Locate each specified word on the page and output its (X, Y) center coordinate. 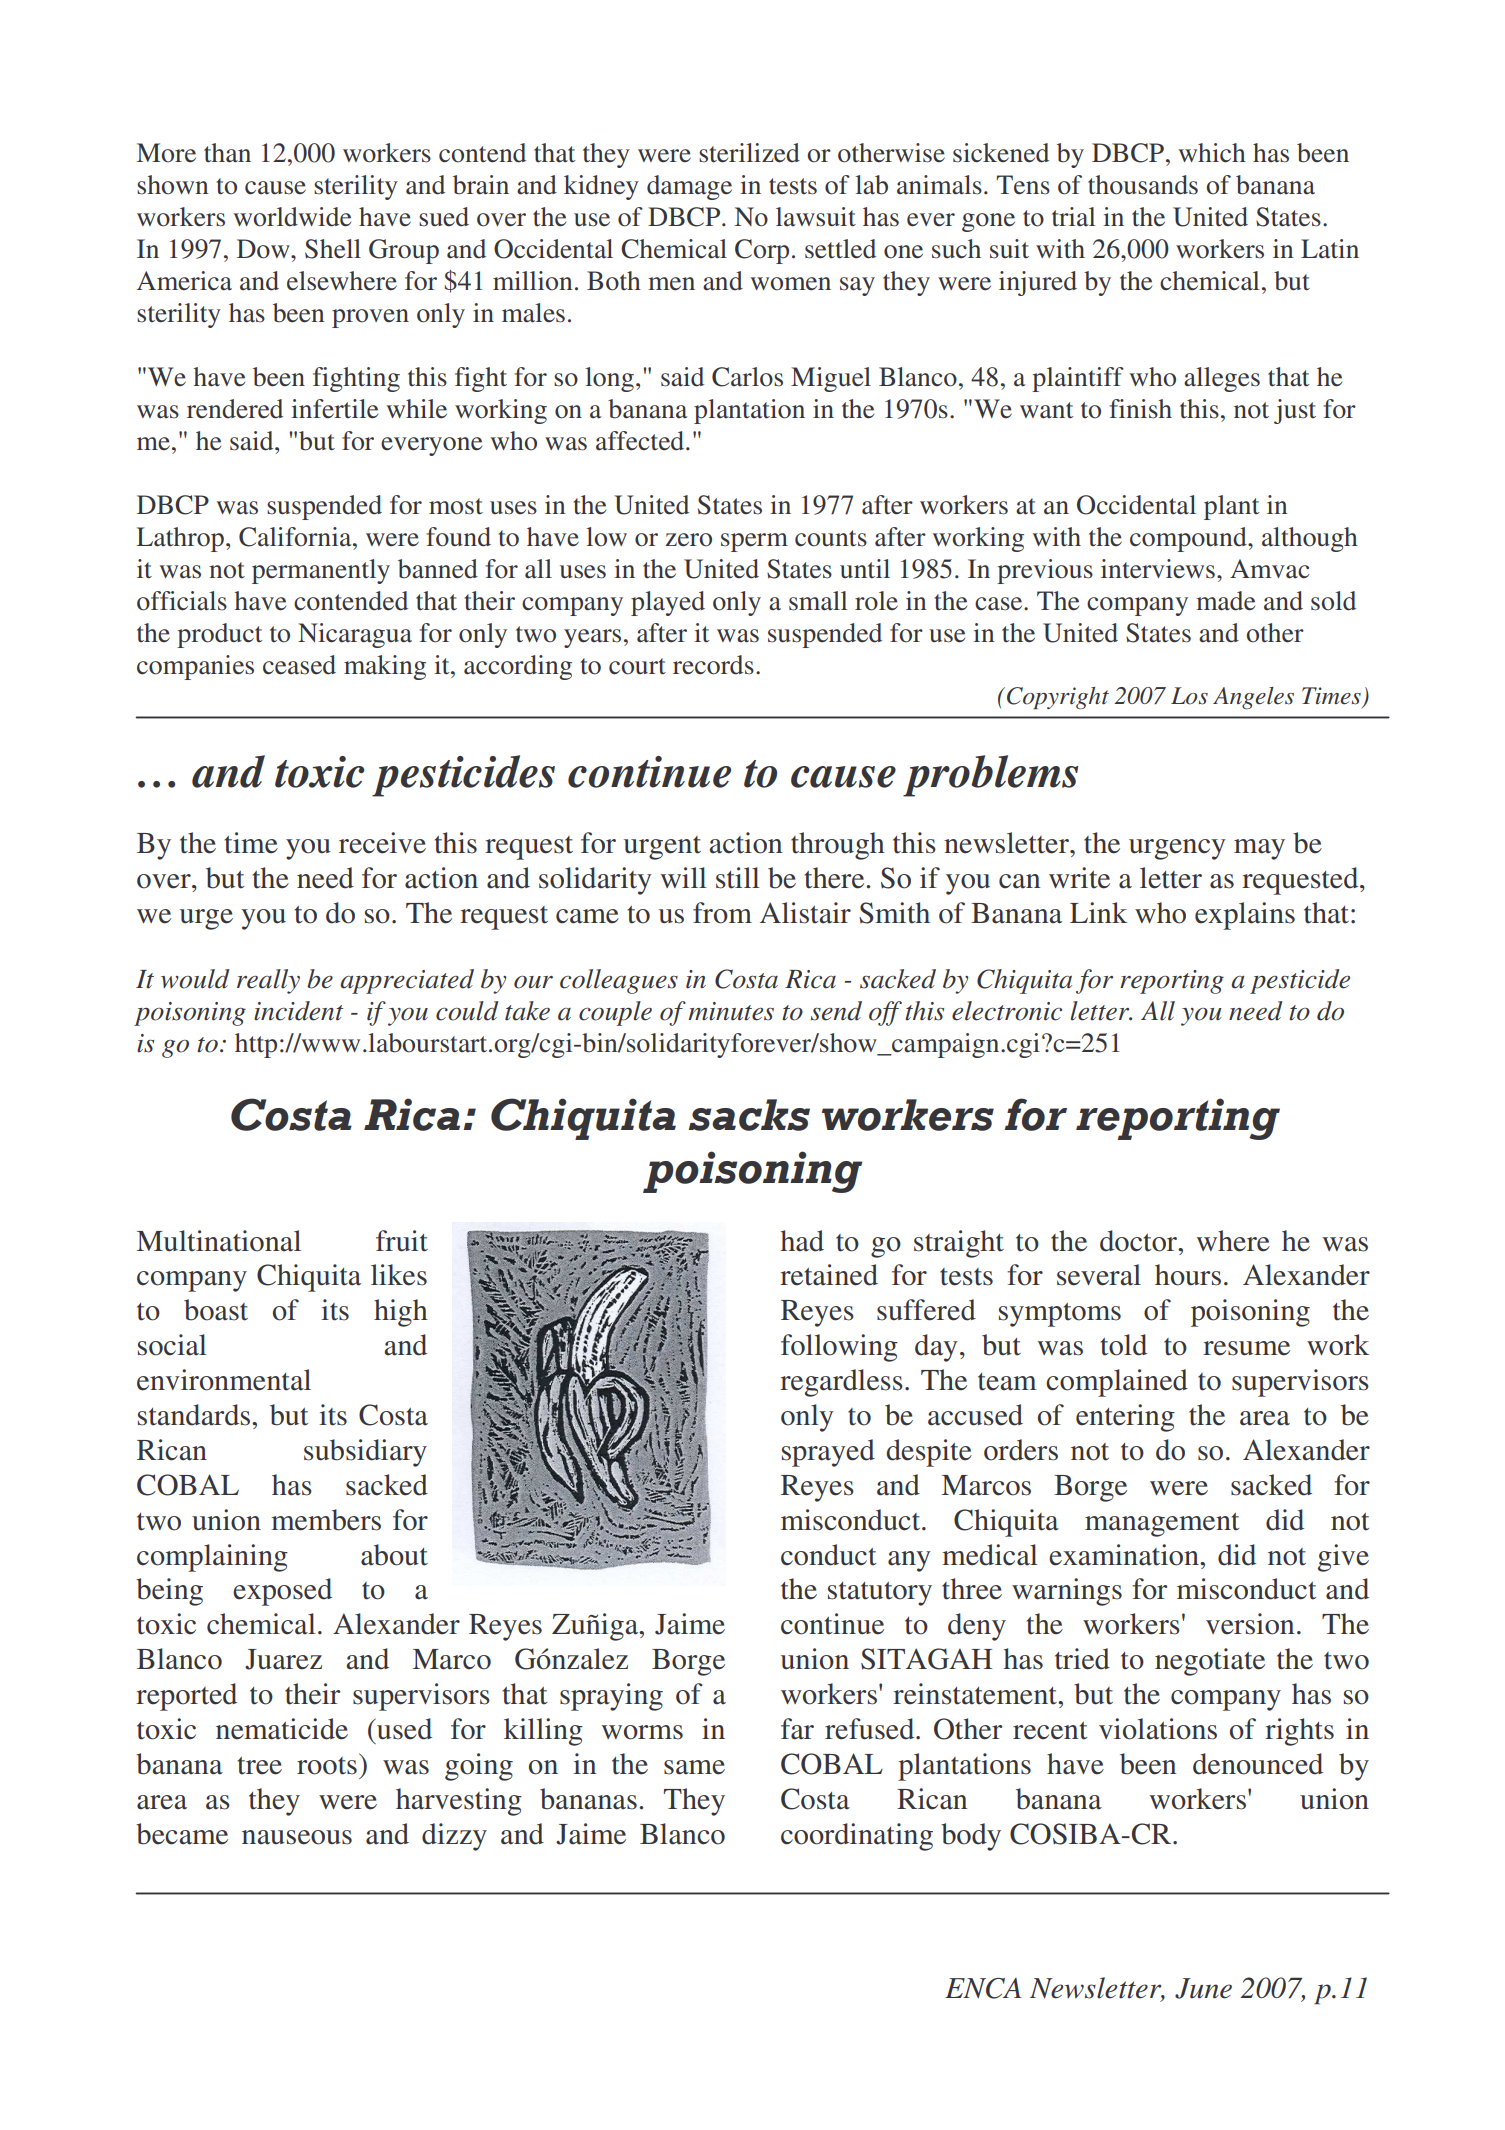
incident (298, 1011)
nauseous (297, 1837)
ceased (299, 665)
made (1225, 601)
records (713, 665)
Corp (762, 251)
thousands (1143, 185)
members (326, 1520)
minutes (731, 1011)
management (1162, 1525)
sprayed (828, 1453)
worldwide (292, 217)
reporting (1172, 982)
